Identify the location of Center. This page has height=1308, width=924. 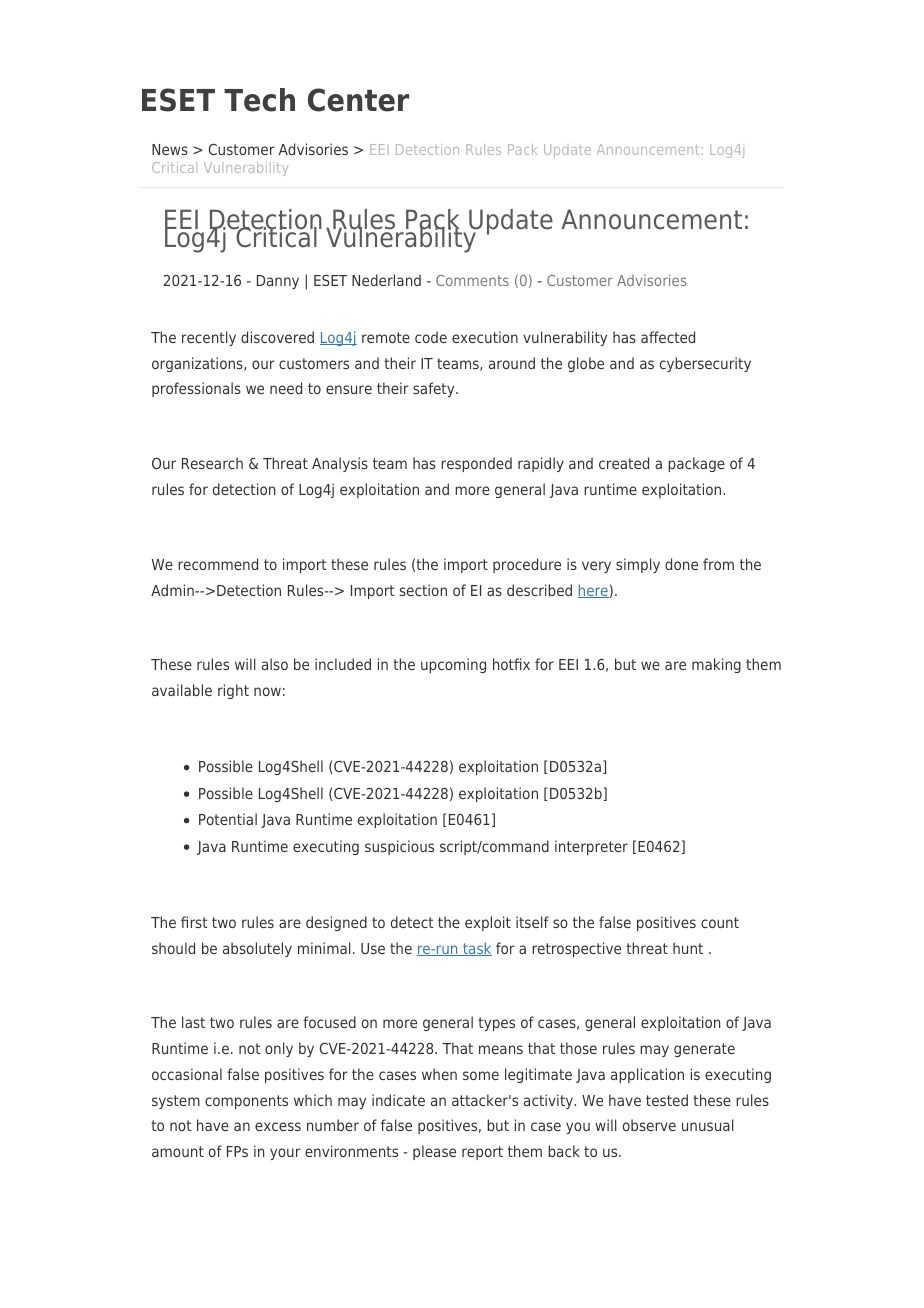
(358, 100).
